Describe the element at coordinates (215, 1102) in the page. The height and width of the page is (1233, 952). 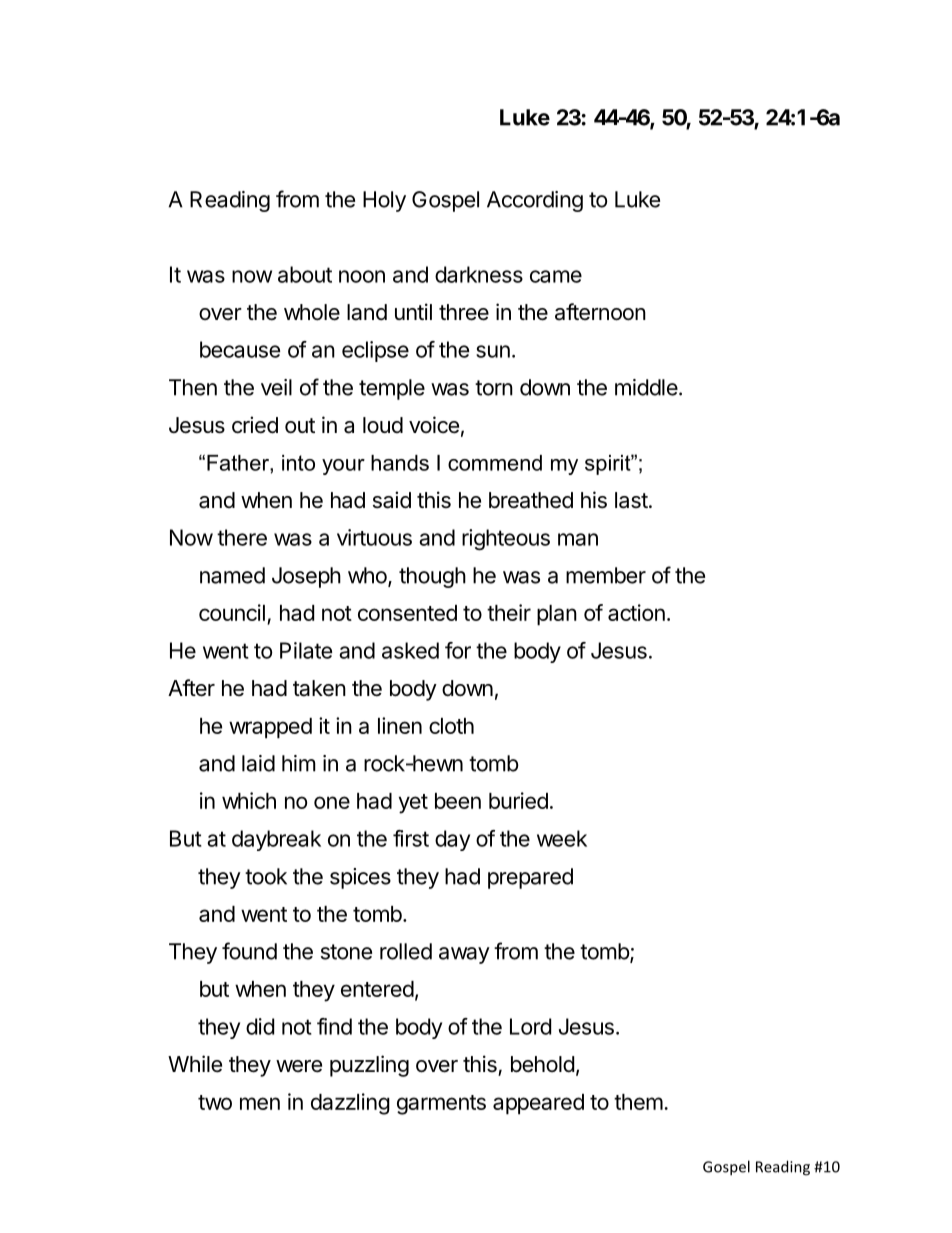
I see `two` at that location.
